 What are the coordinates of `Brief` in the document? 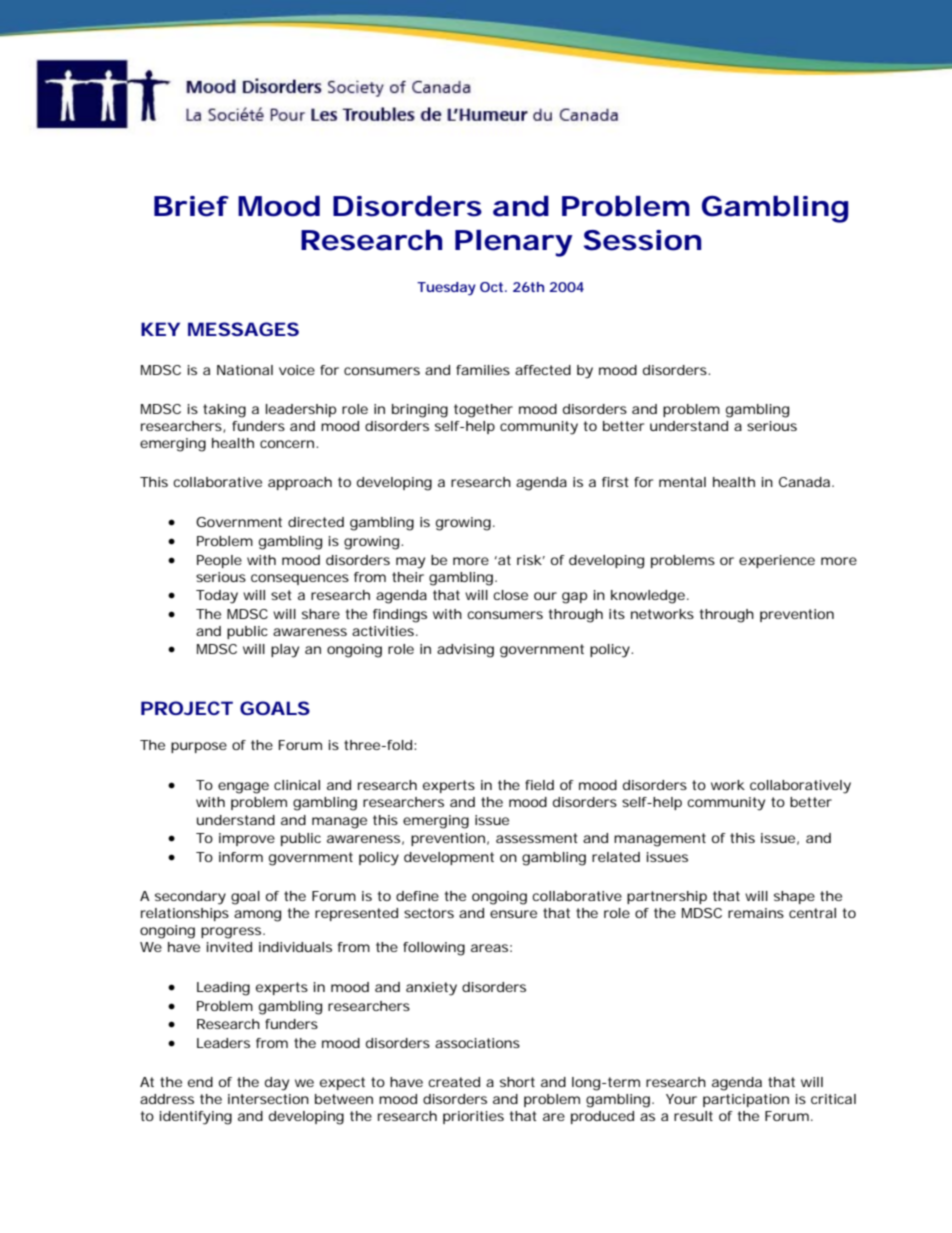 It's located at (191, 206).
